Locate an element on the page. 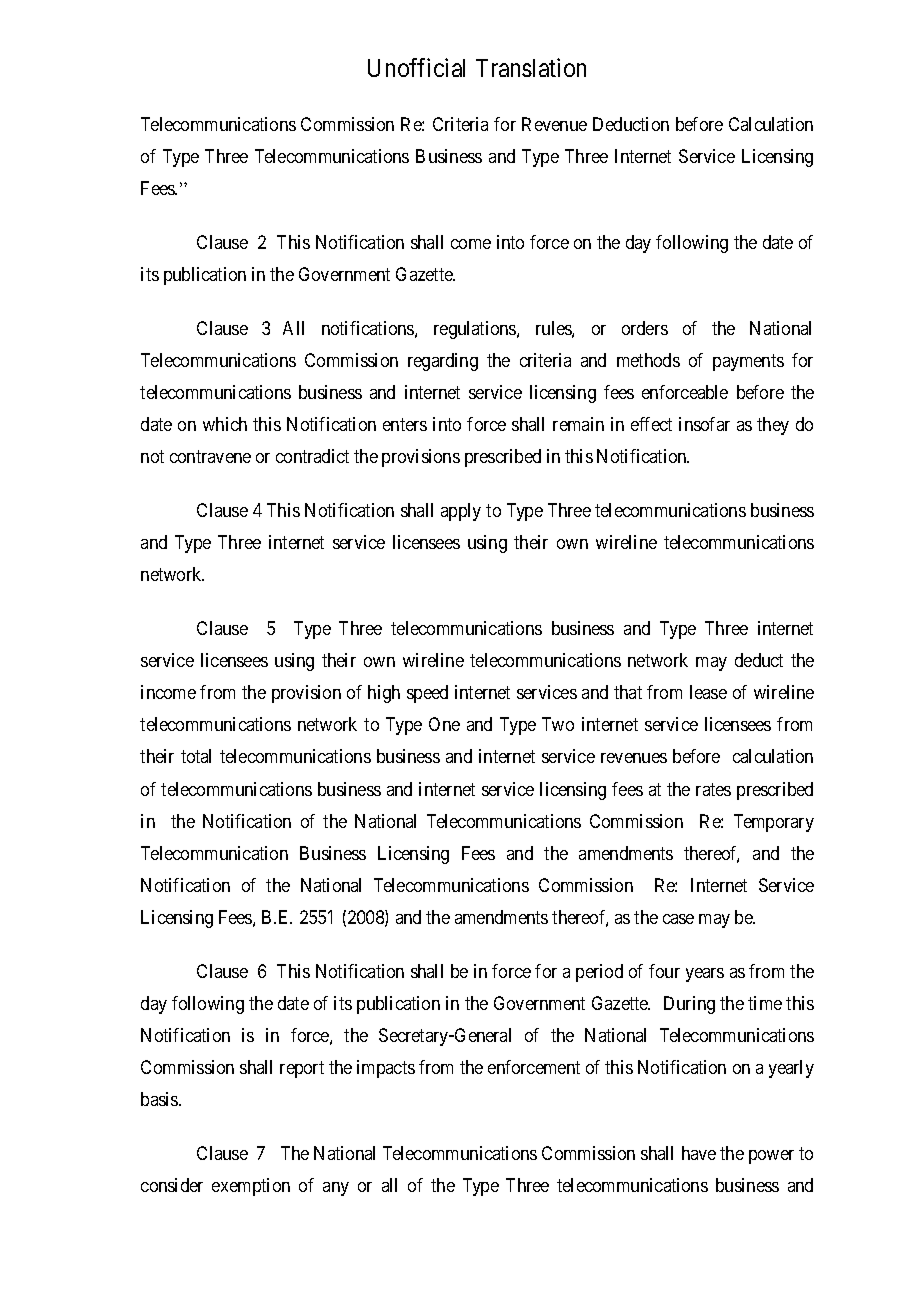 Image resolution: width=924 pixels, height=1308 pixels. speed is located at coordinates (427, 694).
